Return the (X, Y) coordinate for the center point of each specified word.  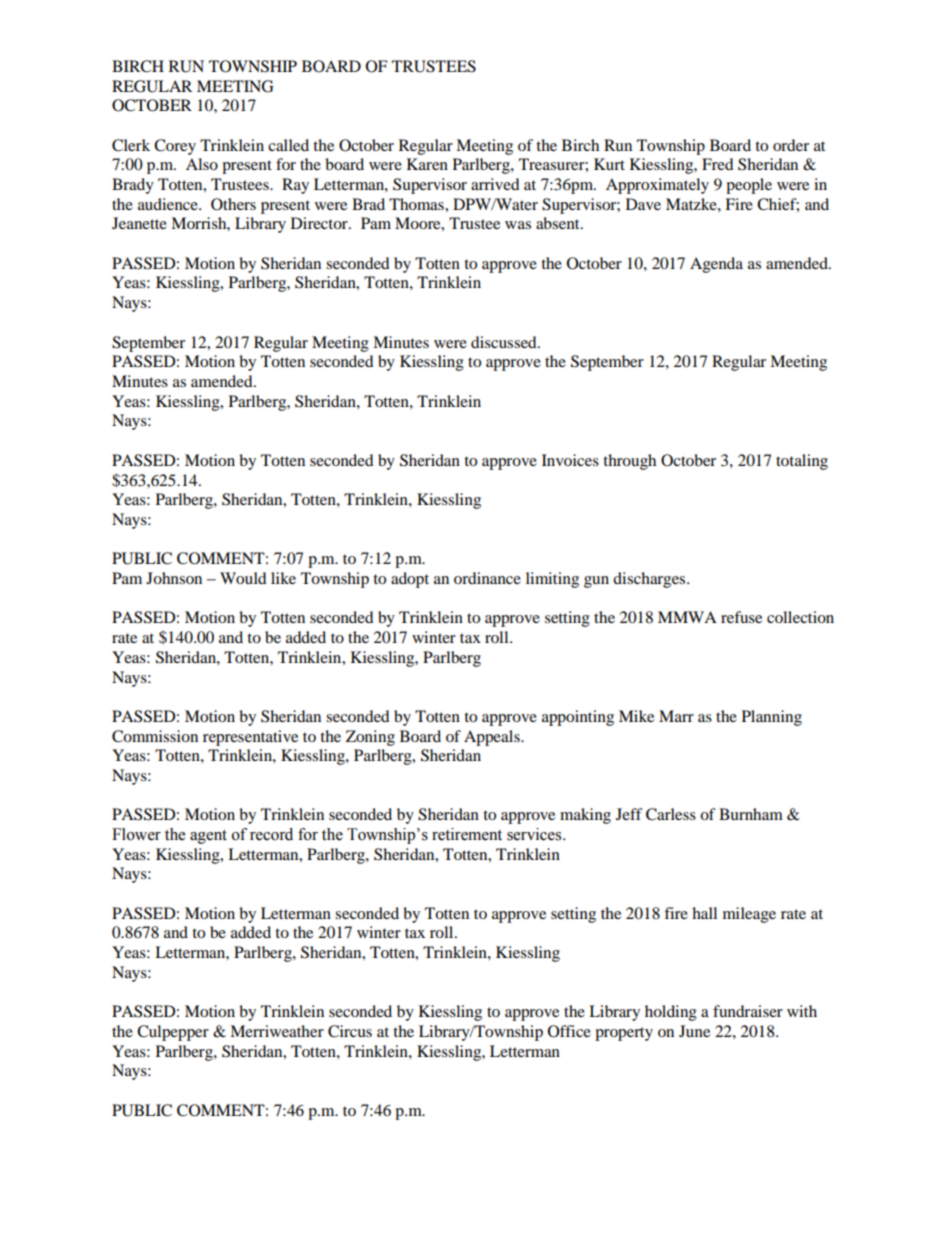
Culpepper (173, 1033)
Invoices (570, 460)
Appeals (493, 738)
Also (202, 164)
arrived (495, 184)
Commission (155, 736)
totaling (802, 462)
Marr (676, 716)
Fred (718, 164)
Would (243, 578)
